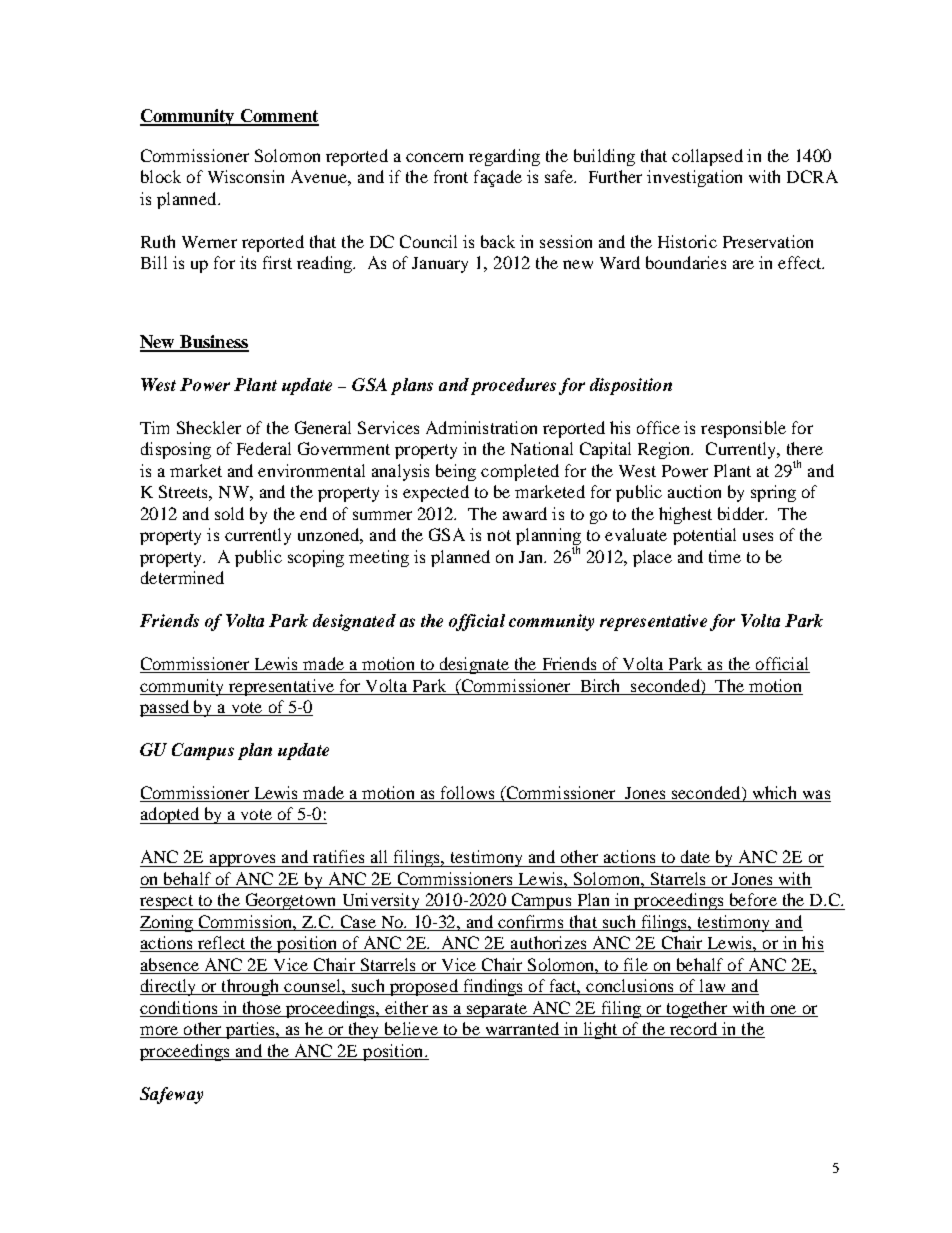 The image size is (952, 1233). I want to click on collapsed, so click(707, 157).
